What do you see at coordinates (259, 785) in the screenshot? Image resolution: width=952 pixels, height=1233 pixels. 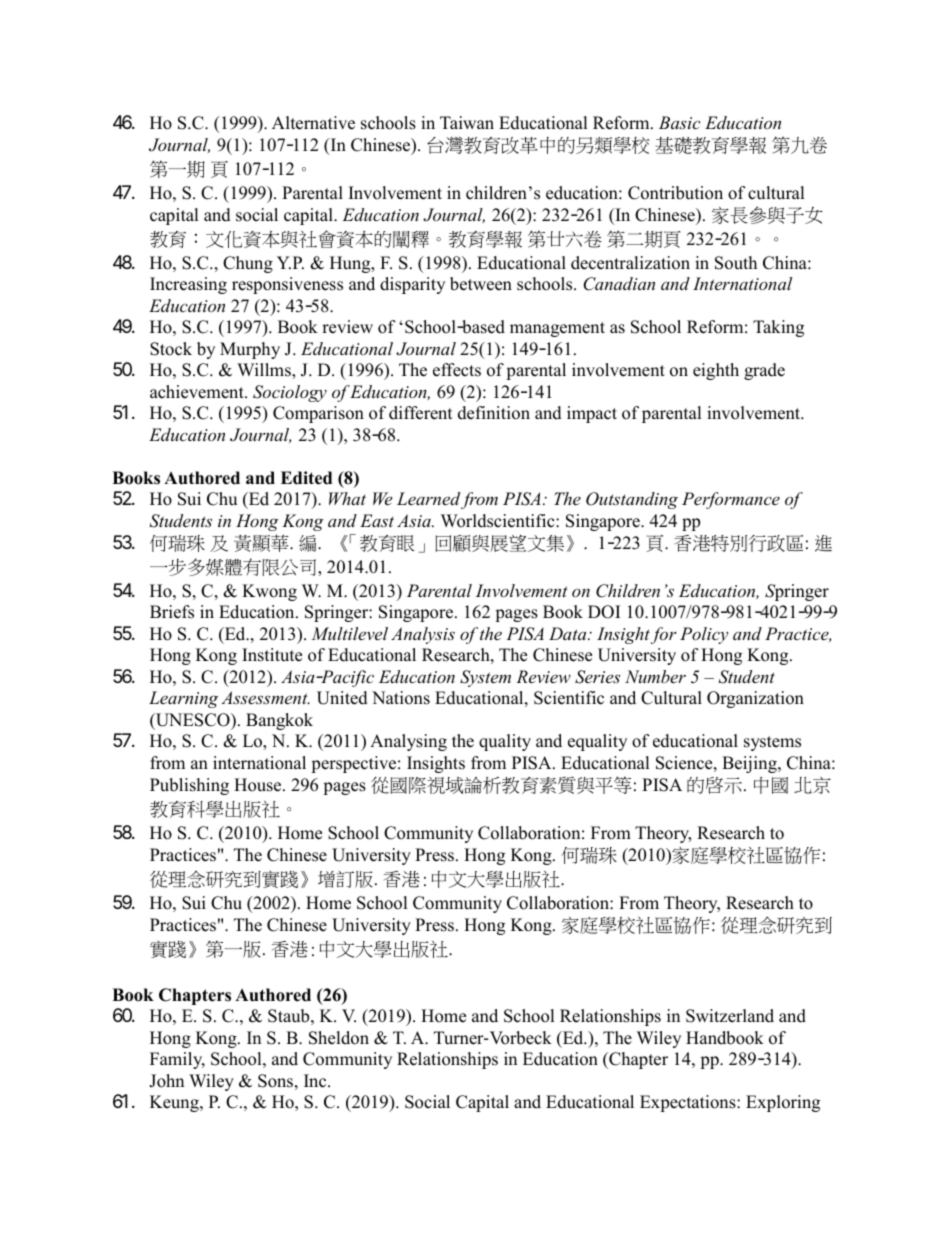 I see `House` at bounding box center [259, 785].
